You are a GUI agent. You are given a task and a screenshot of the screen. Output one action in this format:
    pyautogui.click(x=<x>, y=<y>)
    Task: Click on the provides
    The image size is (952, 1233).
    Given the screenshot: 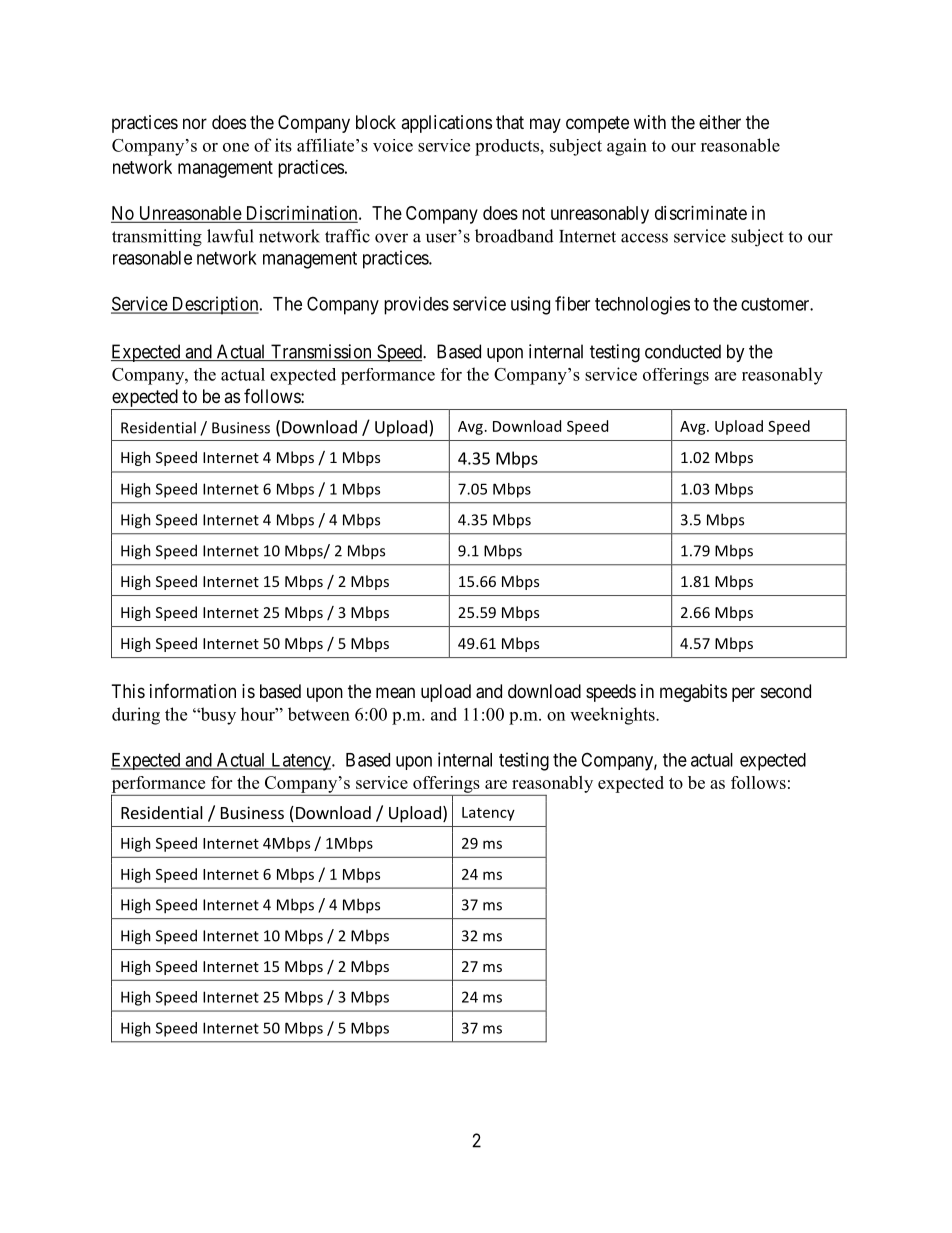 What is the action you would take?
    pyautogui.click(x=416, y=305)
